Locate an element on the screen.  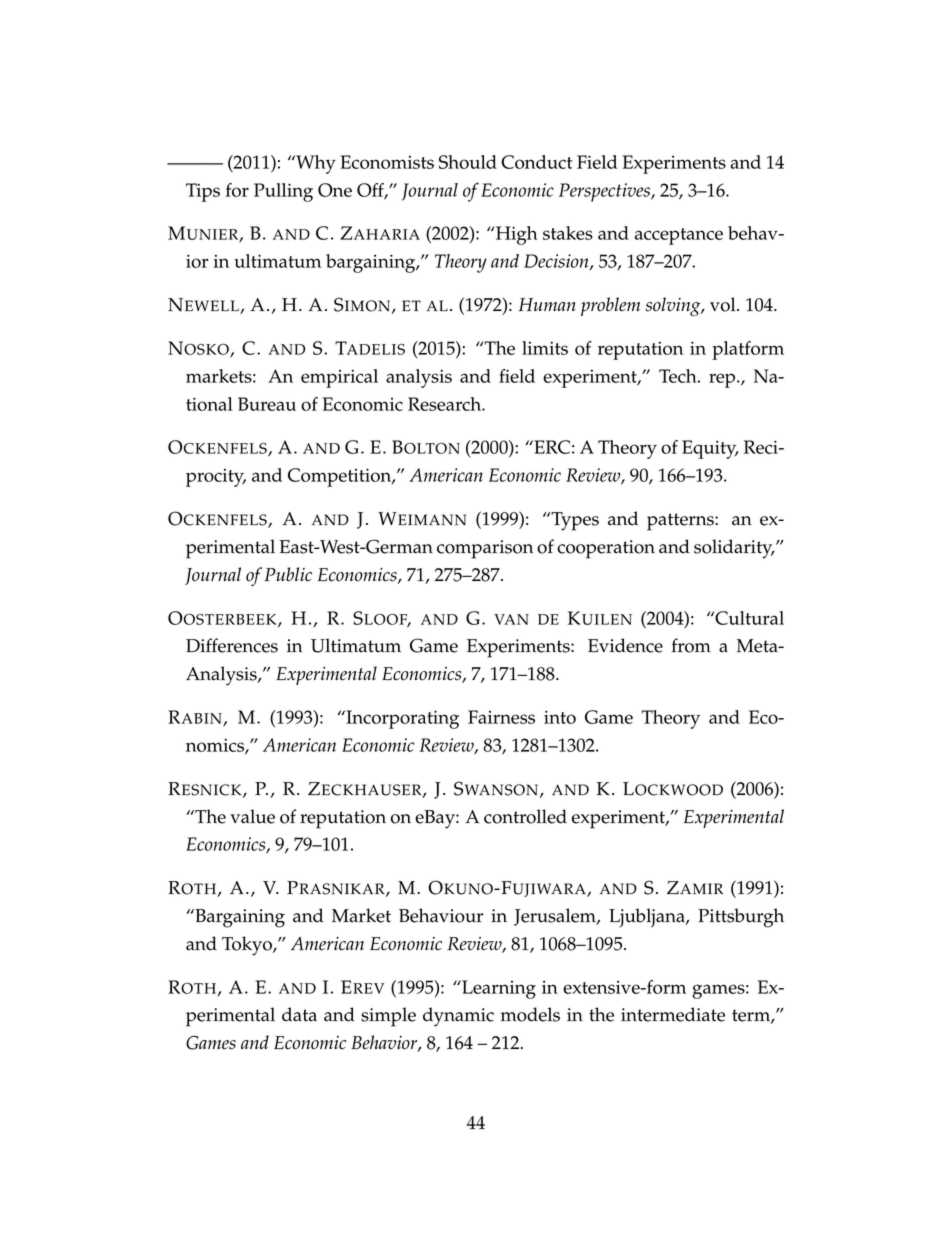
comparison is located at coordinates (485, 549).
